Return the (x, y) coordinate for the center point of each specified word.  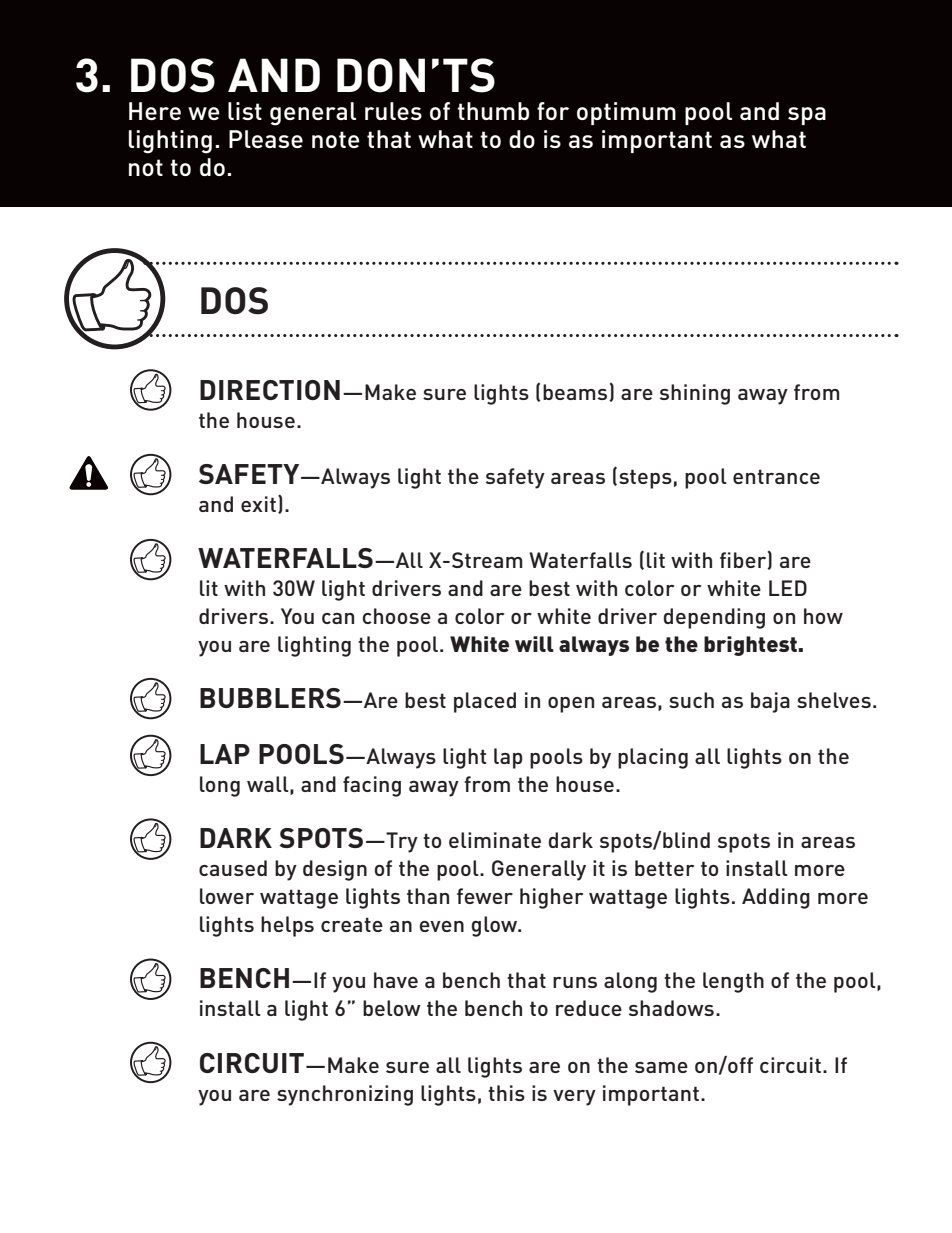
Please (266, 139)
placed (485, 702)
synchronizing (345, 1095)
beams (576, 392)
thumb (493, 111)
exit (258, 504)
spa (807, 116)
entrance (776, 476)
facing (372, 786)
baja (770, 702)
